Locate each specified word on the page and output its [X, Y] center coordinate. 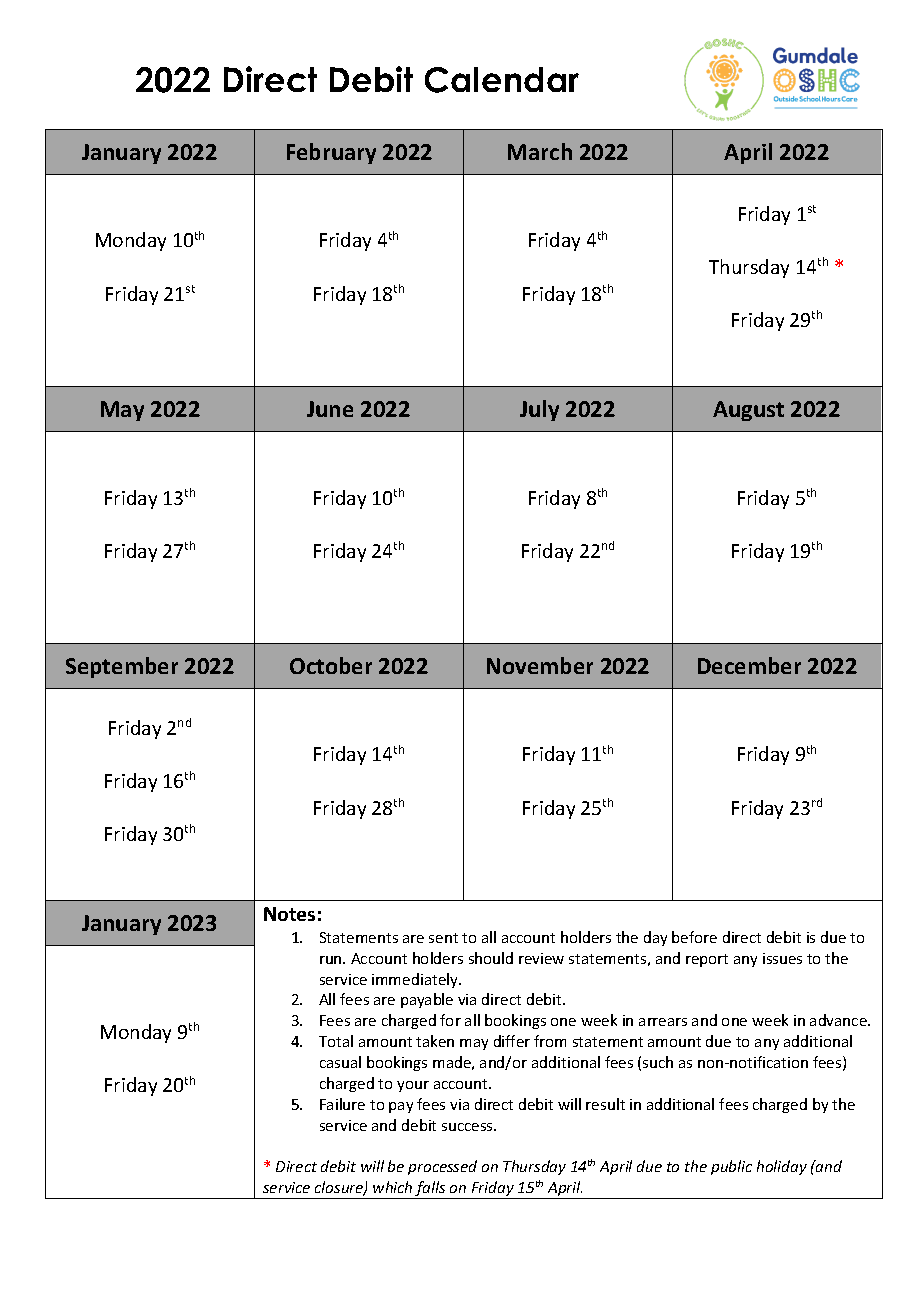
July [539, 410]
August [748, 411]
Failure [342, 1104]
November [540, 665]
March [540, 151]
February [331, 153]
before [694, 937]
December [749, 665]
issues [782, 958]
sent [443, 938]
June [330, 409]
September [122, 667]
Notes [289, 914]
